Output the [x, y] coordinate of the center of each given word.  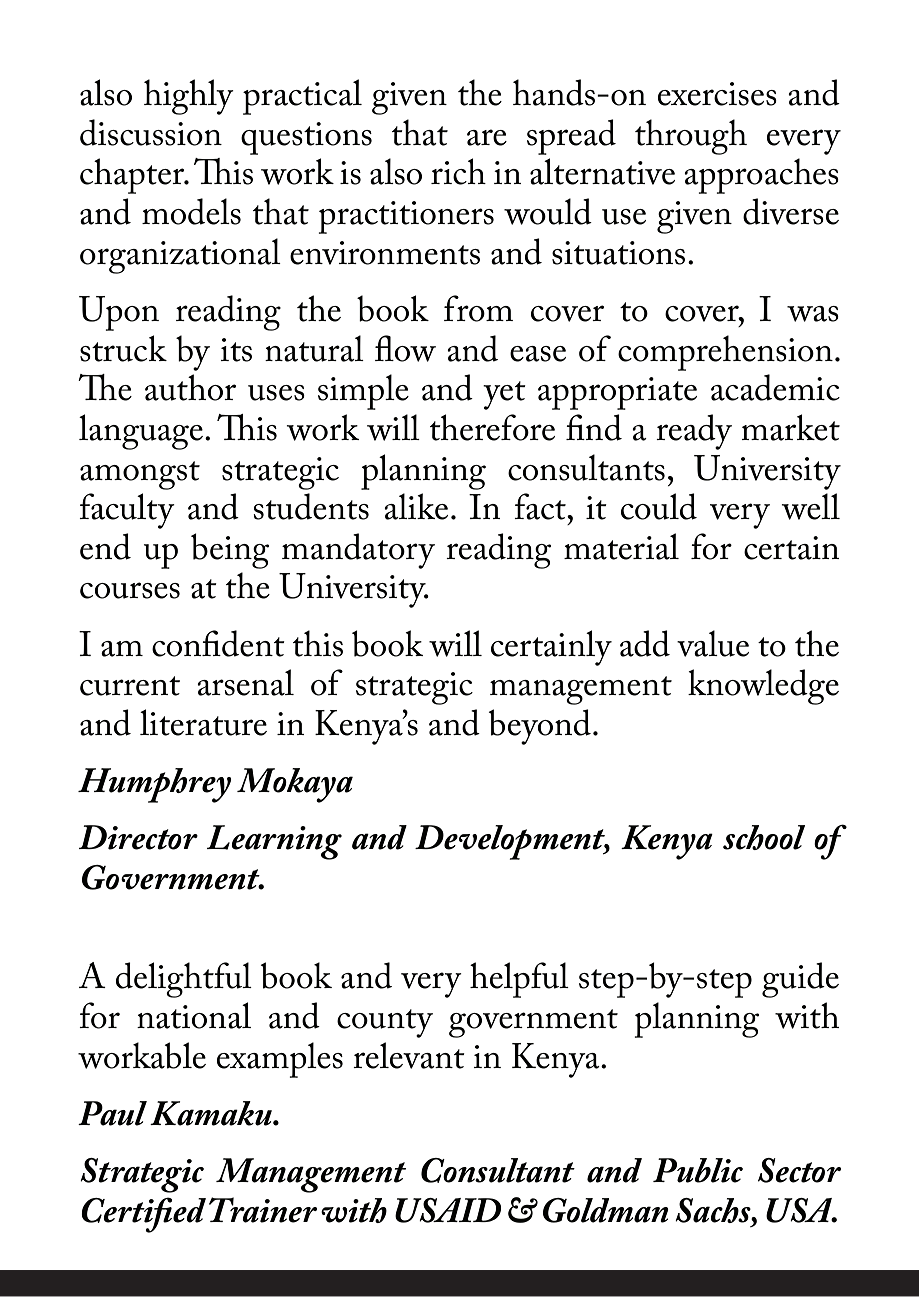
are [487, 137]
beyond [540, 727]
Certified [143, 1215]
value [713, 643]
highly [189, 97]
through [691, 137]
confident [218, 643]
